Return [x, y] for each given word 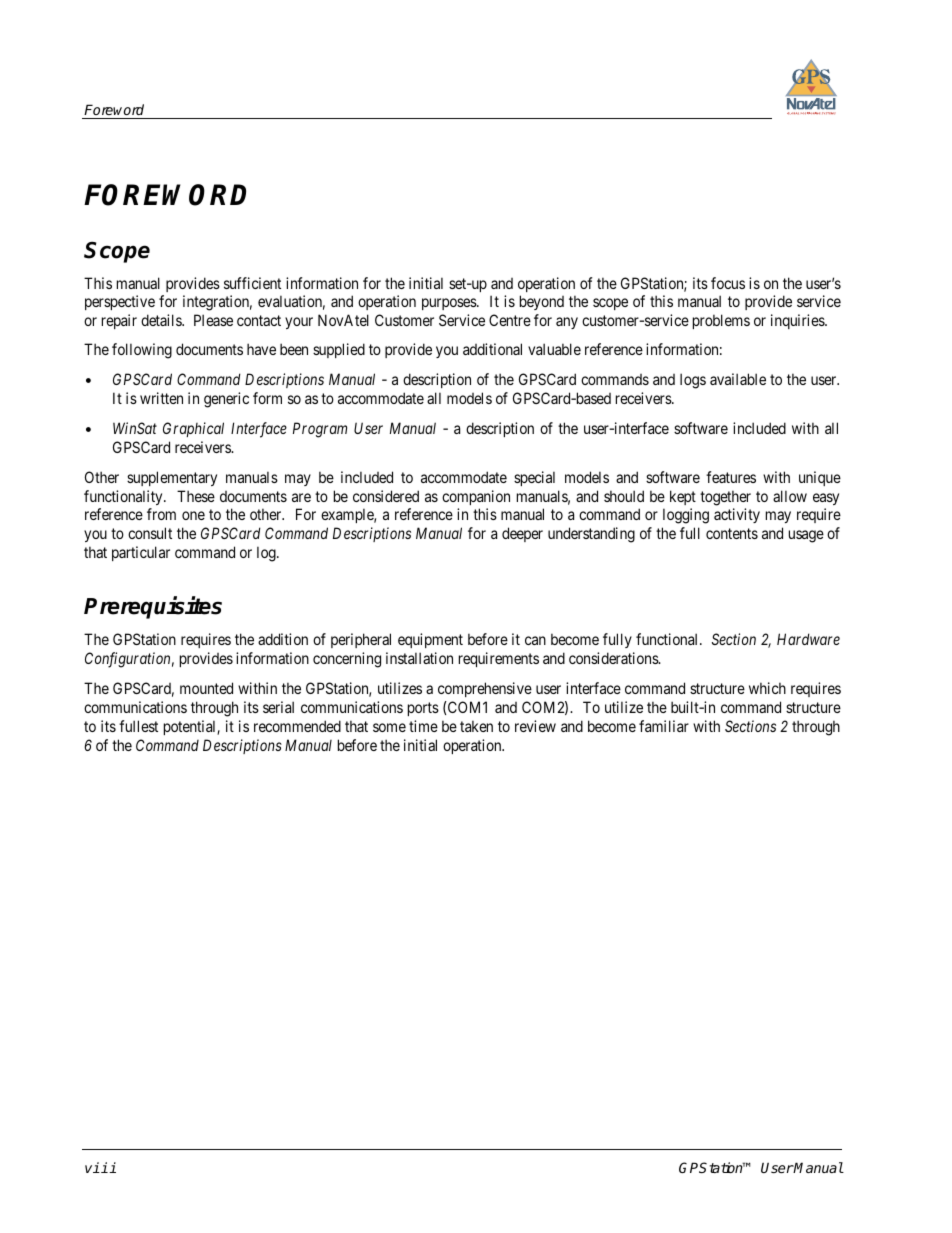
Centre [510, 320]
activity [737, 515]
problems [721, 321]
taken [476, 726]
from [161, 514]
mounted [206, 688]
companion [476, 497]
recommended [297, 726]
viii [100, 1167]
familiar [664, 726]
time [423, 726]
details [162, 320]
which [767, 688]
